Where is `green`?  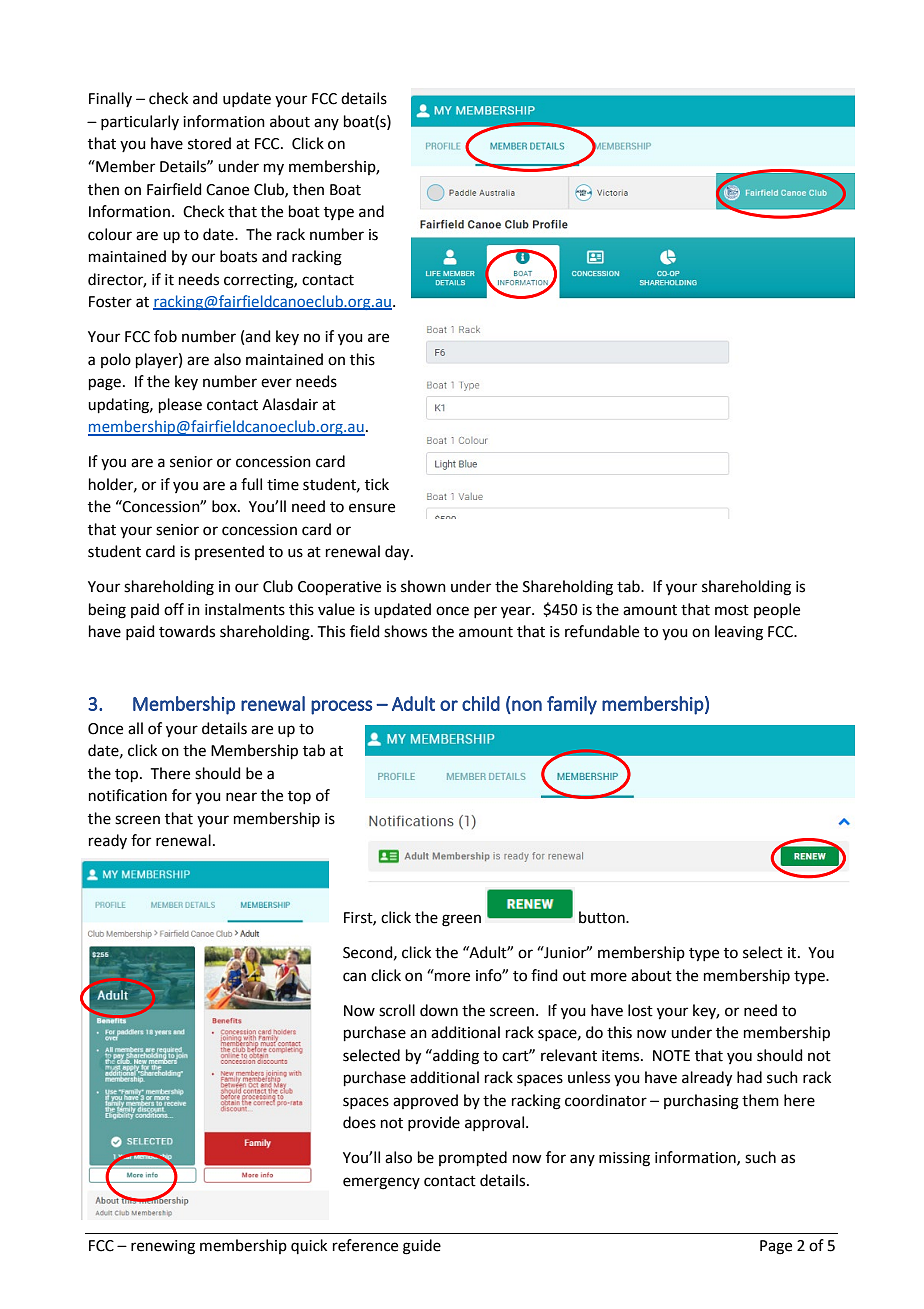
green is located at coordinates (461, 920).
